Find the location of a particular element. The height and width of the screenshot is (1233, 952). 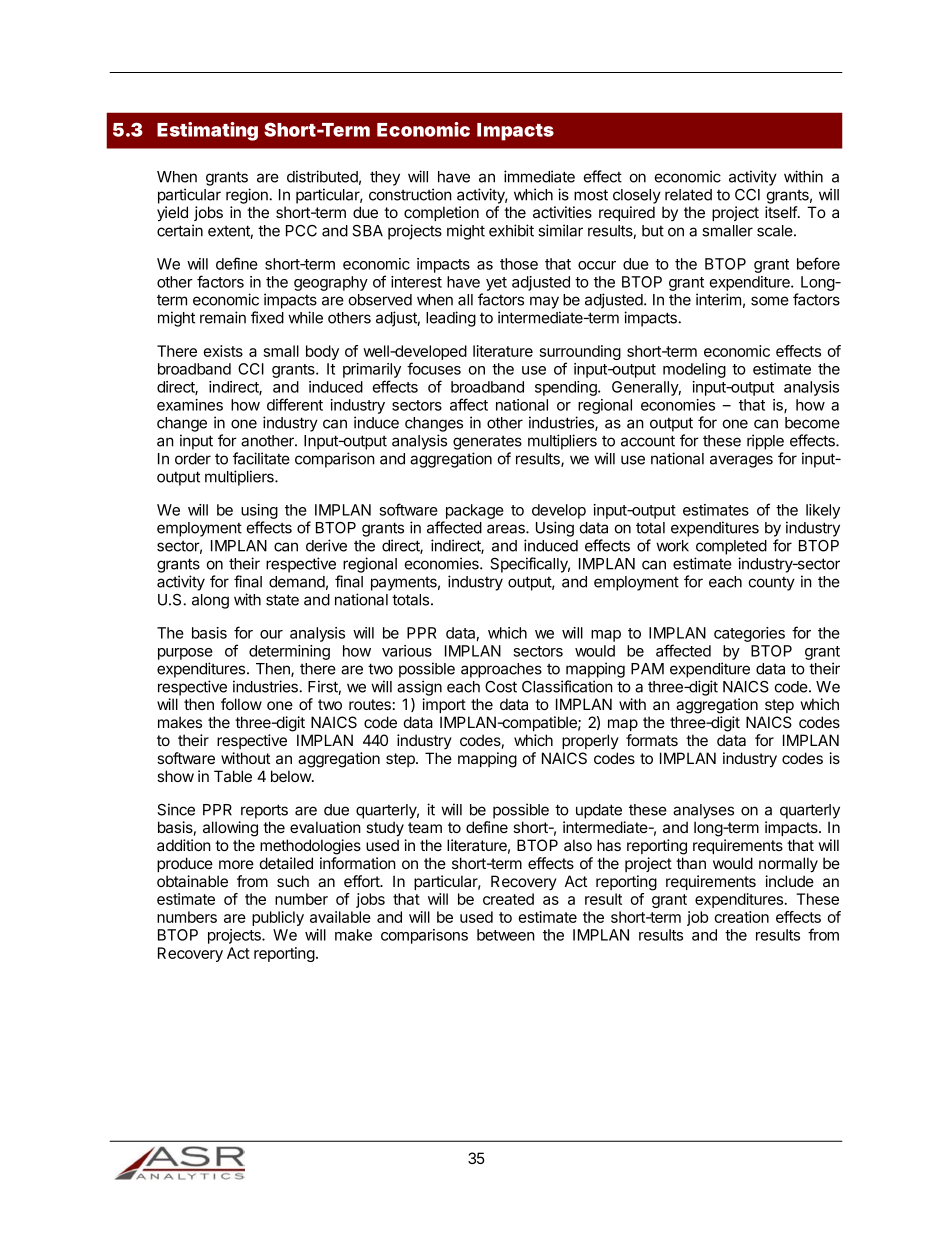

related is located at coordinates (688, 195).
